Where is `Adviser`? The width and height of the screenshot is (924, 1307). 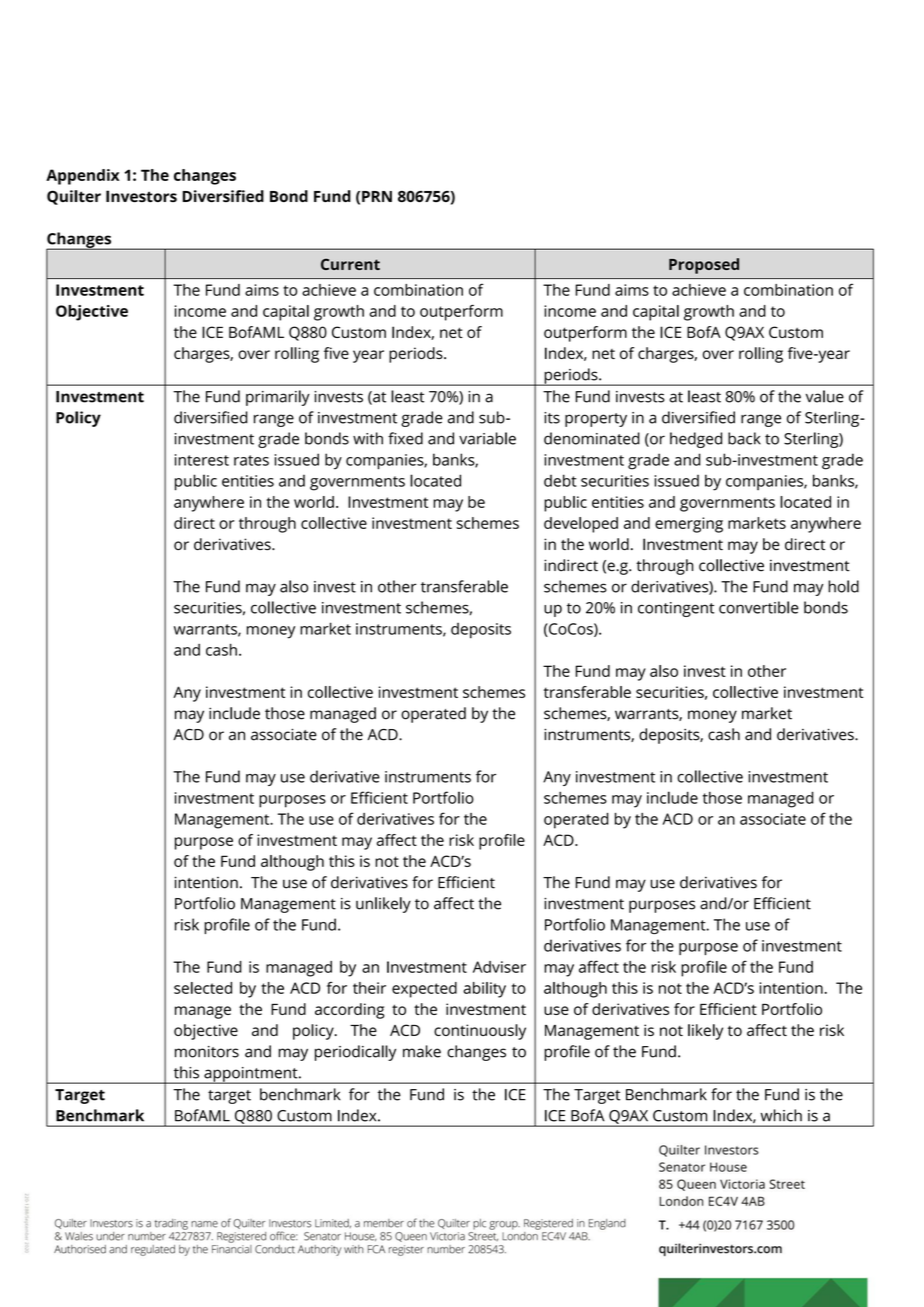
Adviser is located at coordinates (499, 967).
